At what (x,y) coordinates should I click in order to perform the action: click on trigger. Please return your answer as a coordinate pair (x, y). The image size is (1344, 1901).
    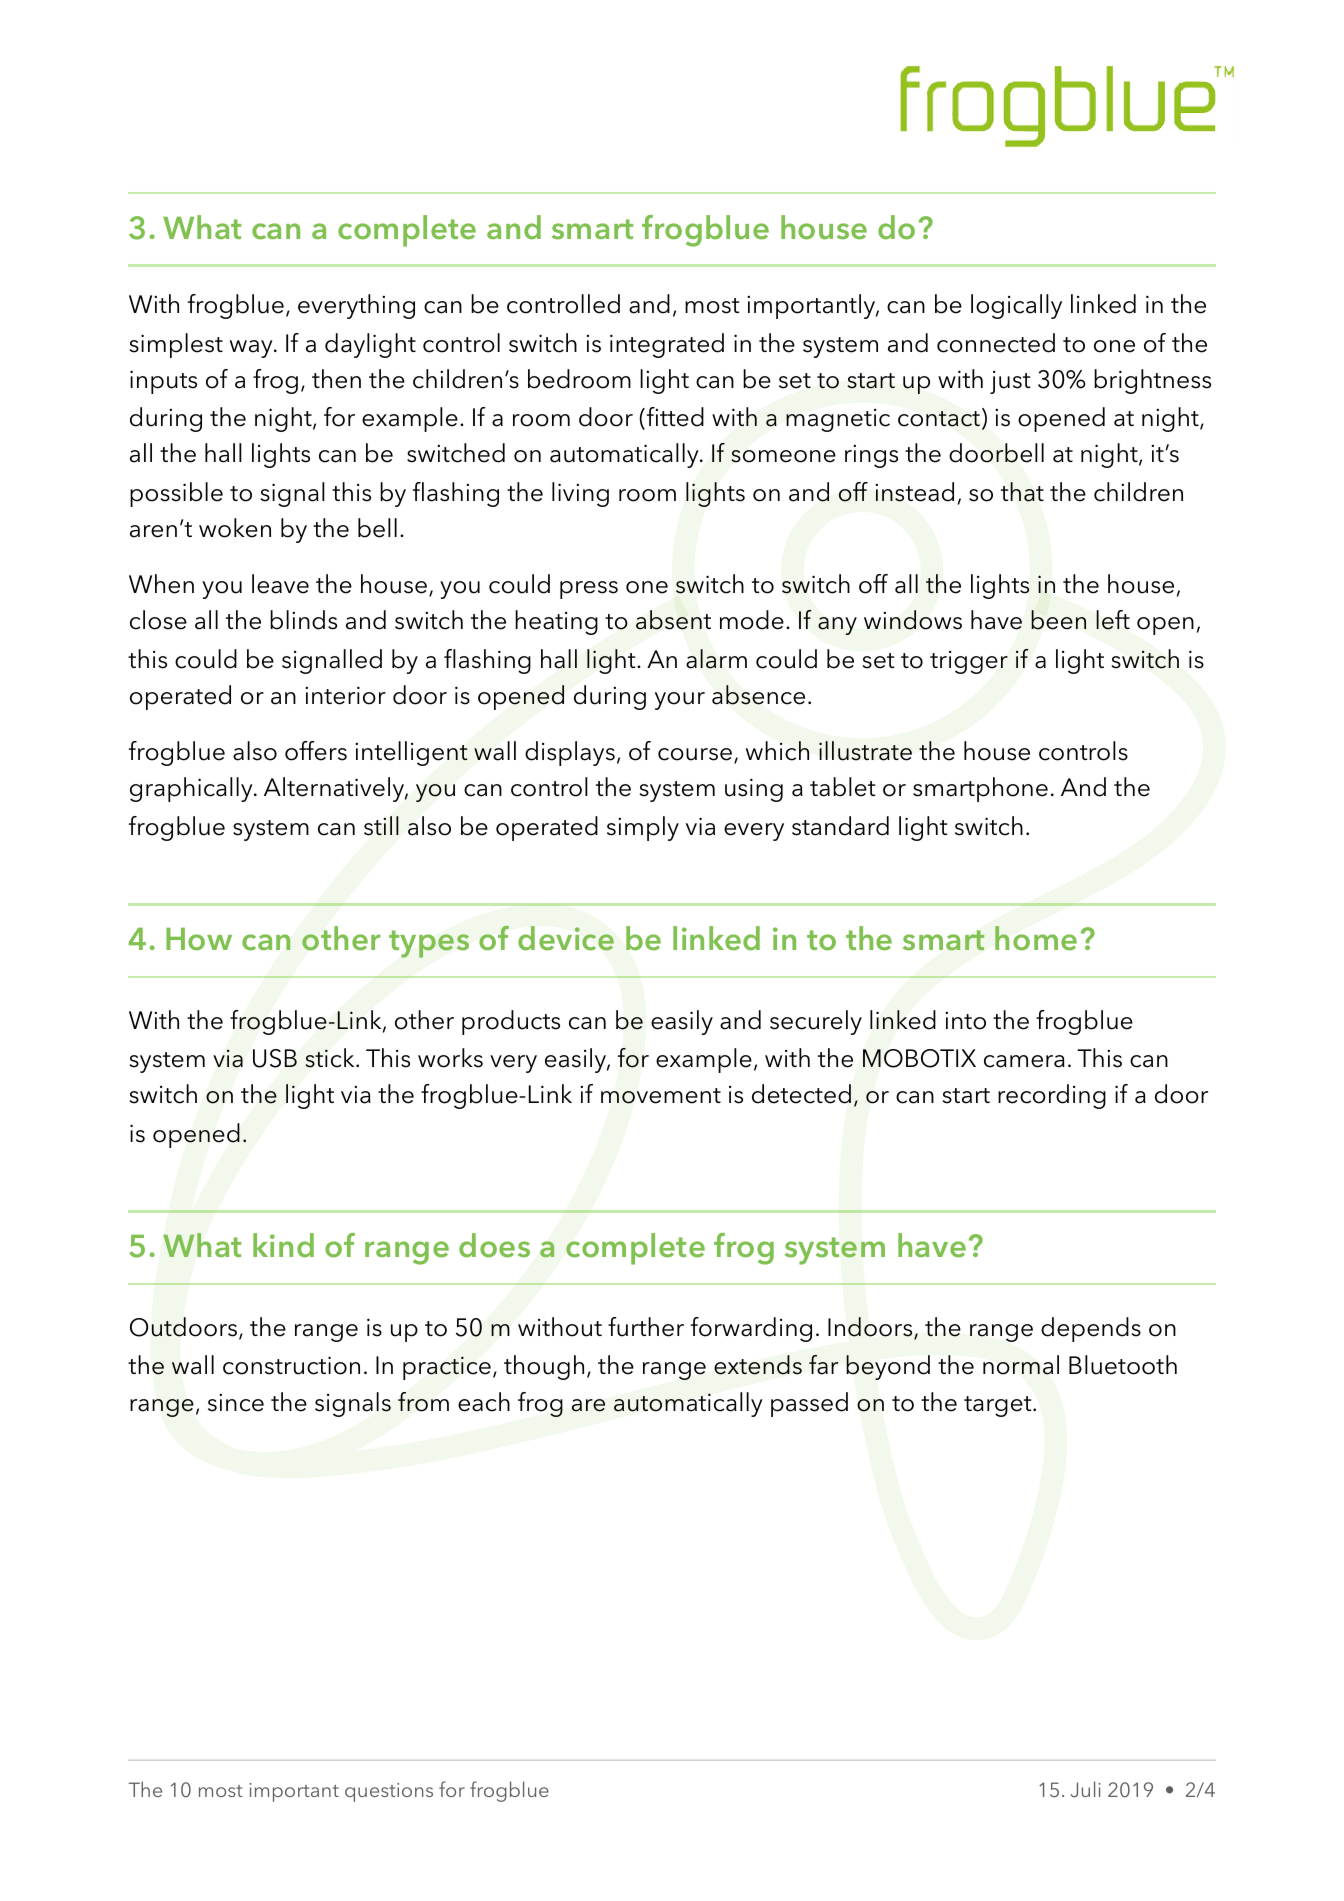
    Looking at the image, I should click on (969, 662).
